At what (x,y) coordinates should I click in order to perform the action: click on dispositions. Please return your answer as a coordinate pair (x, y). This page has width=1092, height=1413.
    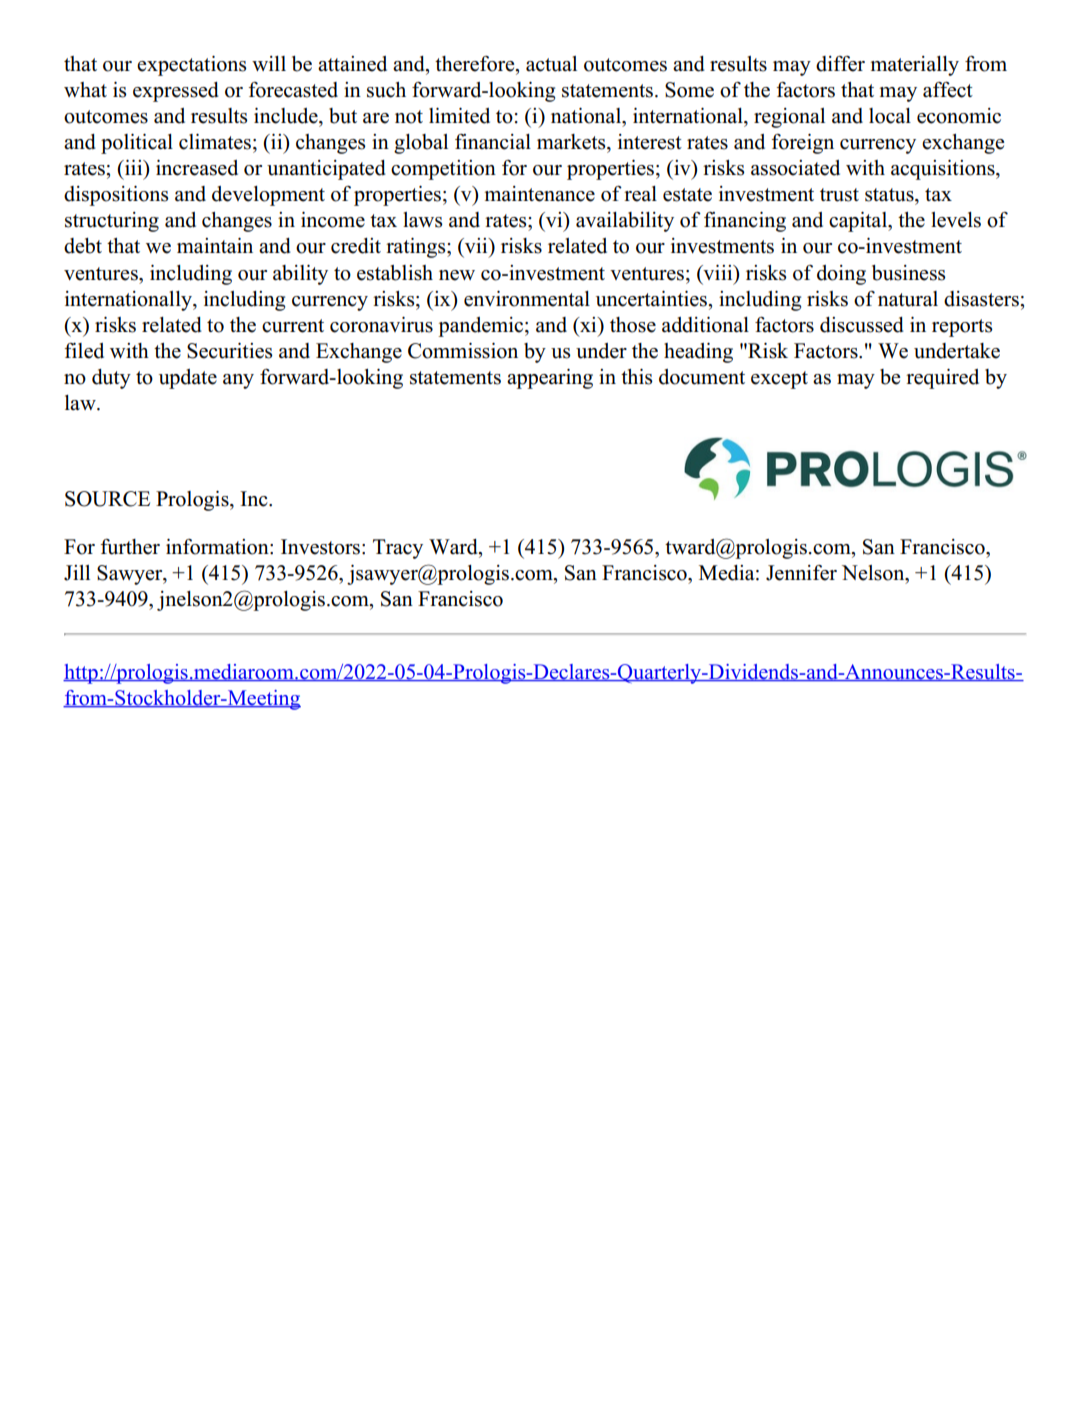
    Looking at the image, I should click on (116, 196).
